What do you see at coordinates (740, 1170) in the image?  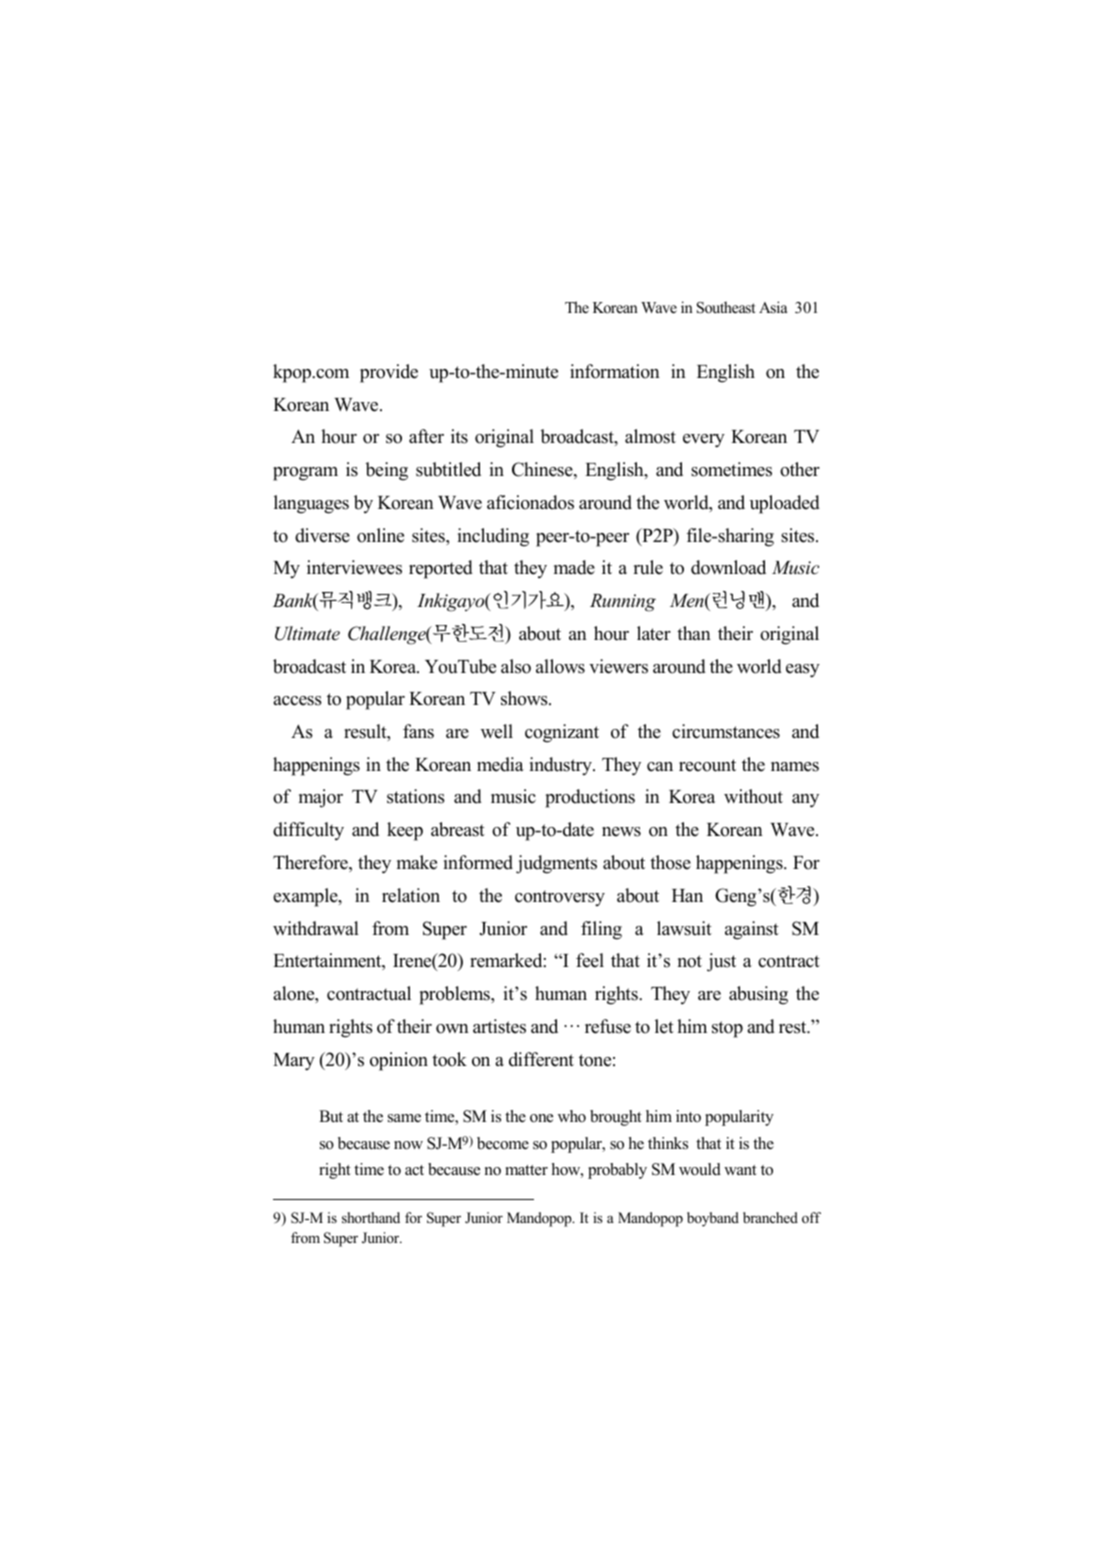 I see `want` at bounding box center [740, 1170].
